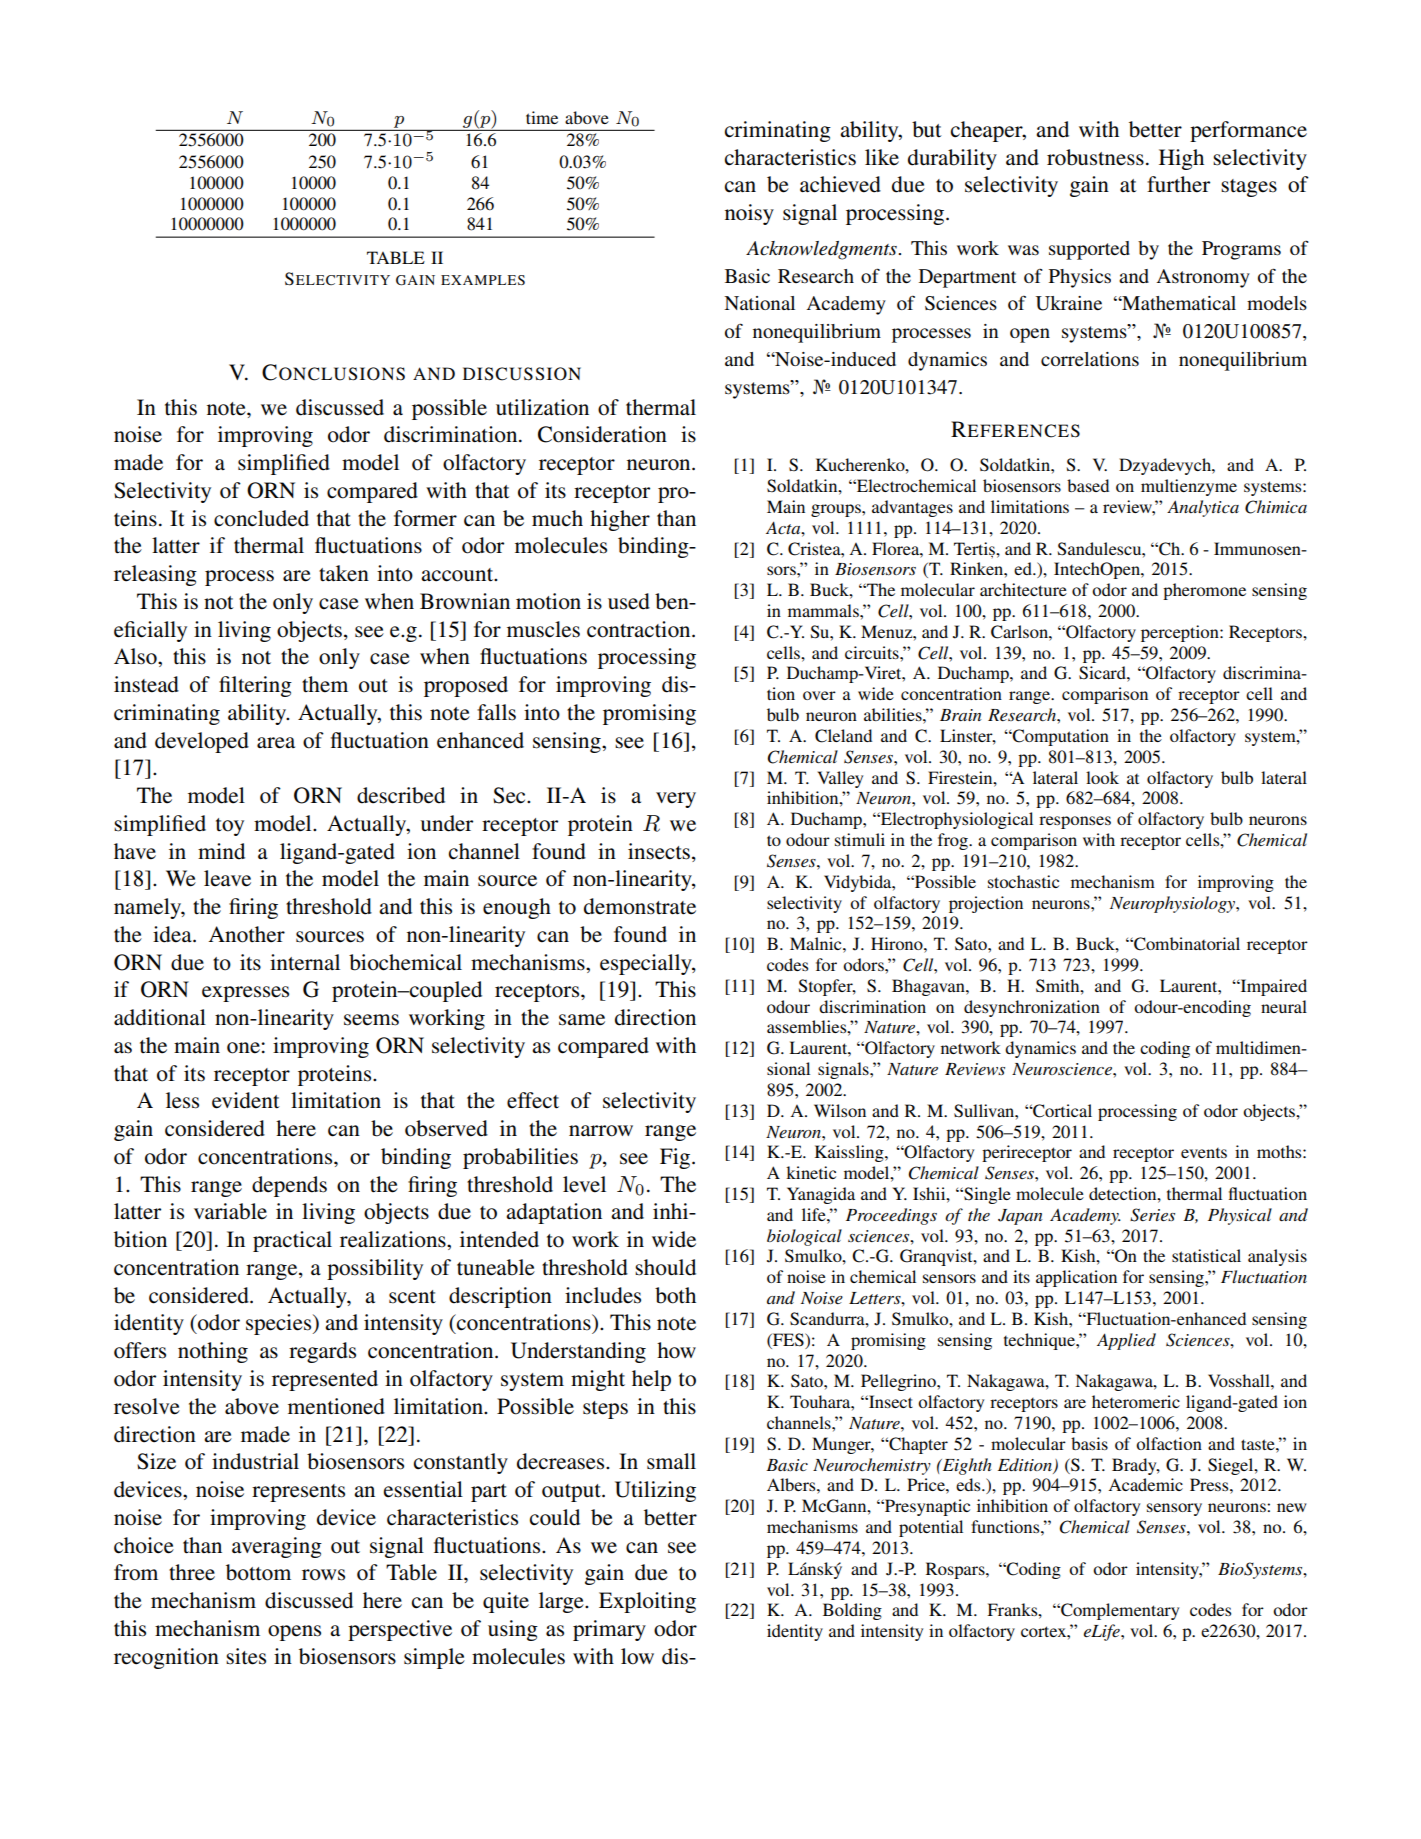  What do you see at coordinates (246, 1100) in the page?
I see `evident` at bounding box center [246, 1100].
